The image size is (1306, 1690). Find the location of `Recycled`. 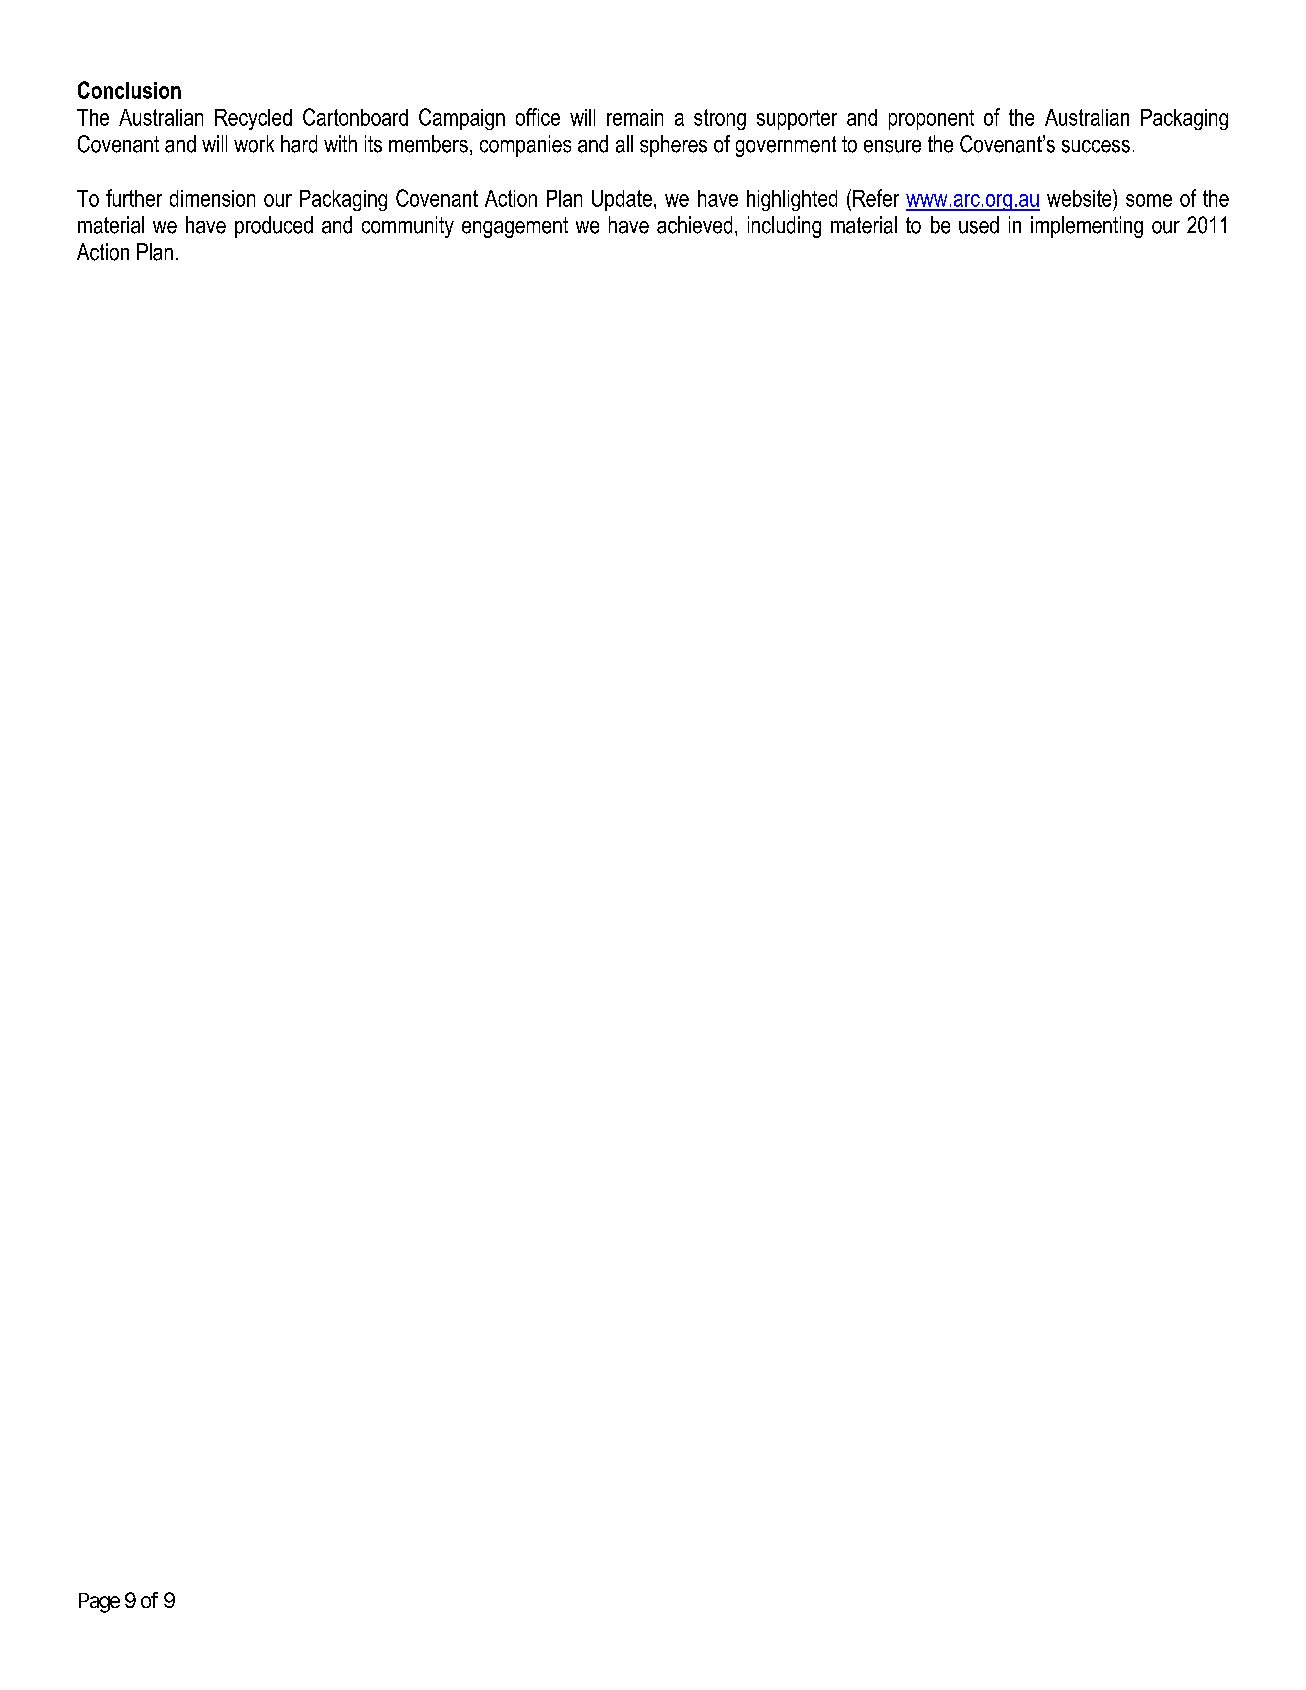

Recycled is located at coordinates (253, 119).
